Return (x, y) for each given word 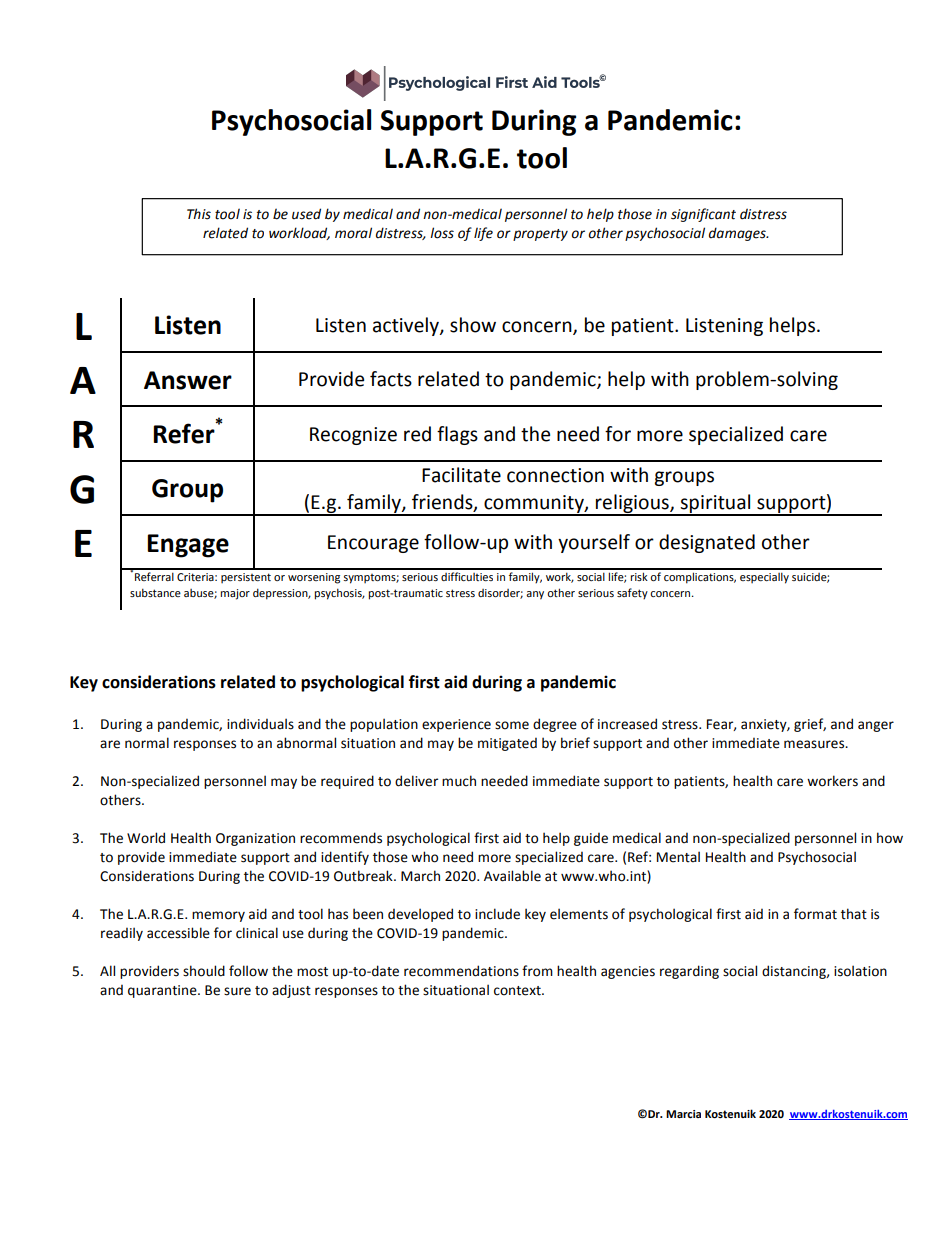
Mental (678, 857)
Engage (188, 546)
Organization (255, 839)
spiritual (716, 504)
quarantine (163, 991)
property (540, 235)
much (459, 781)
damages (738, 234)
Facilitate (461, 475)
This (199, 214)
